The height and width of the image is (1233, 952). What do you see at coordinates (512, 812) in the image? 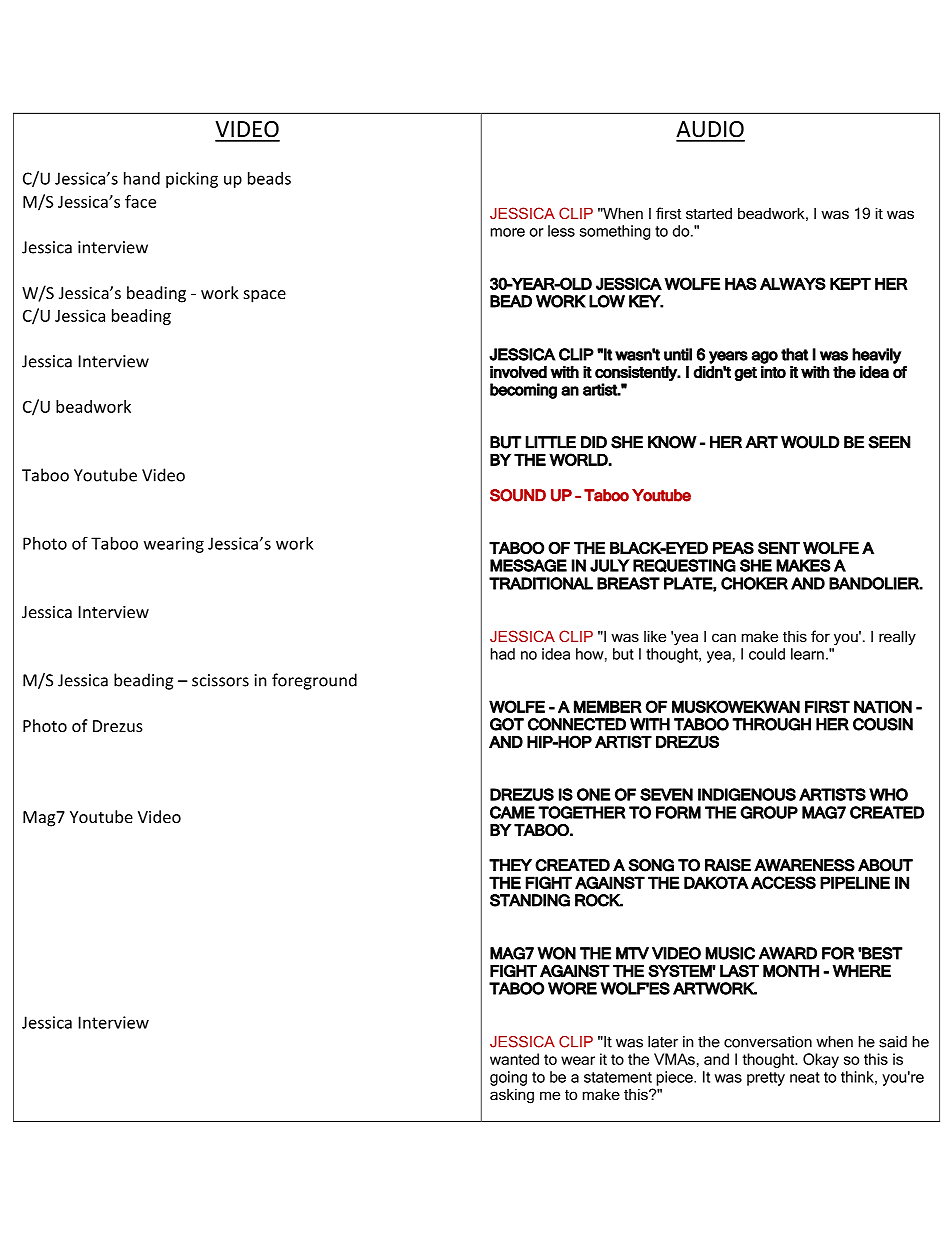
I see `CAME` at bounding box center [512, 812].
